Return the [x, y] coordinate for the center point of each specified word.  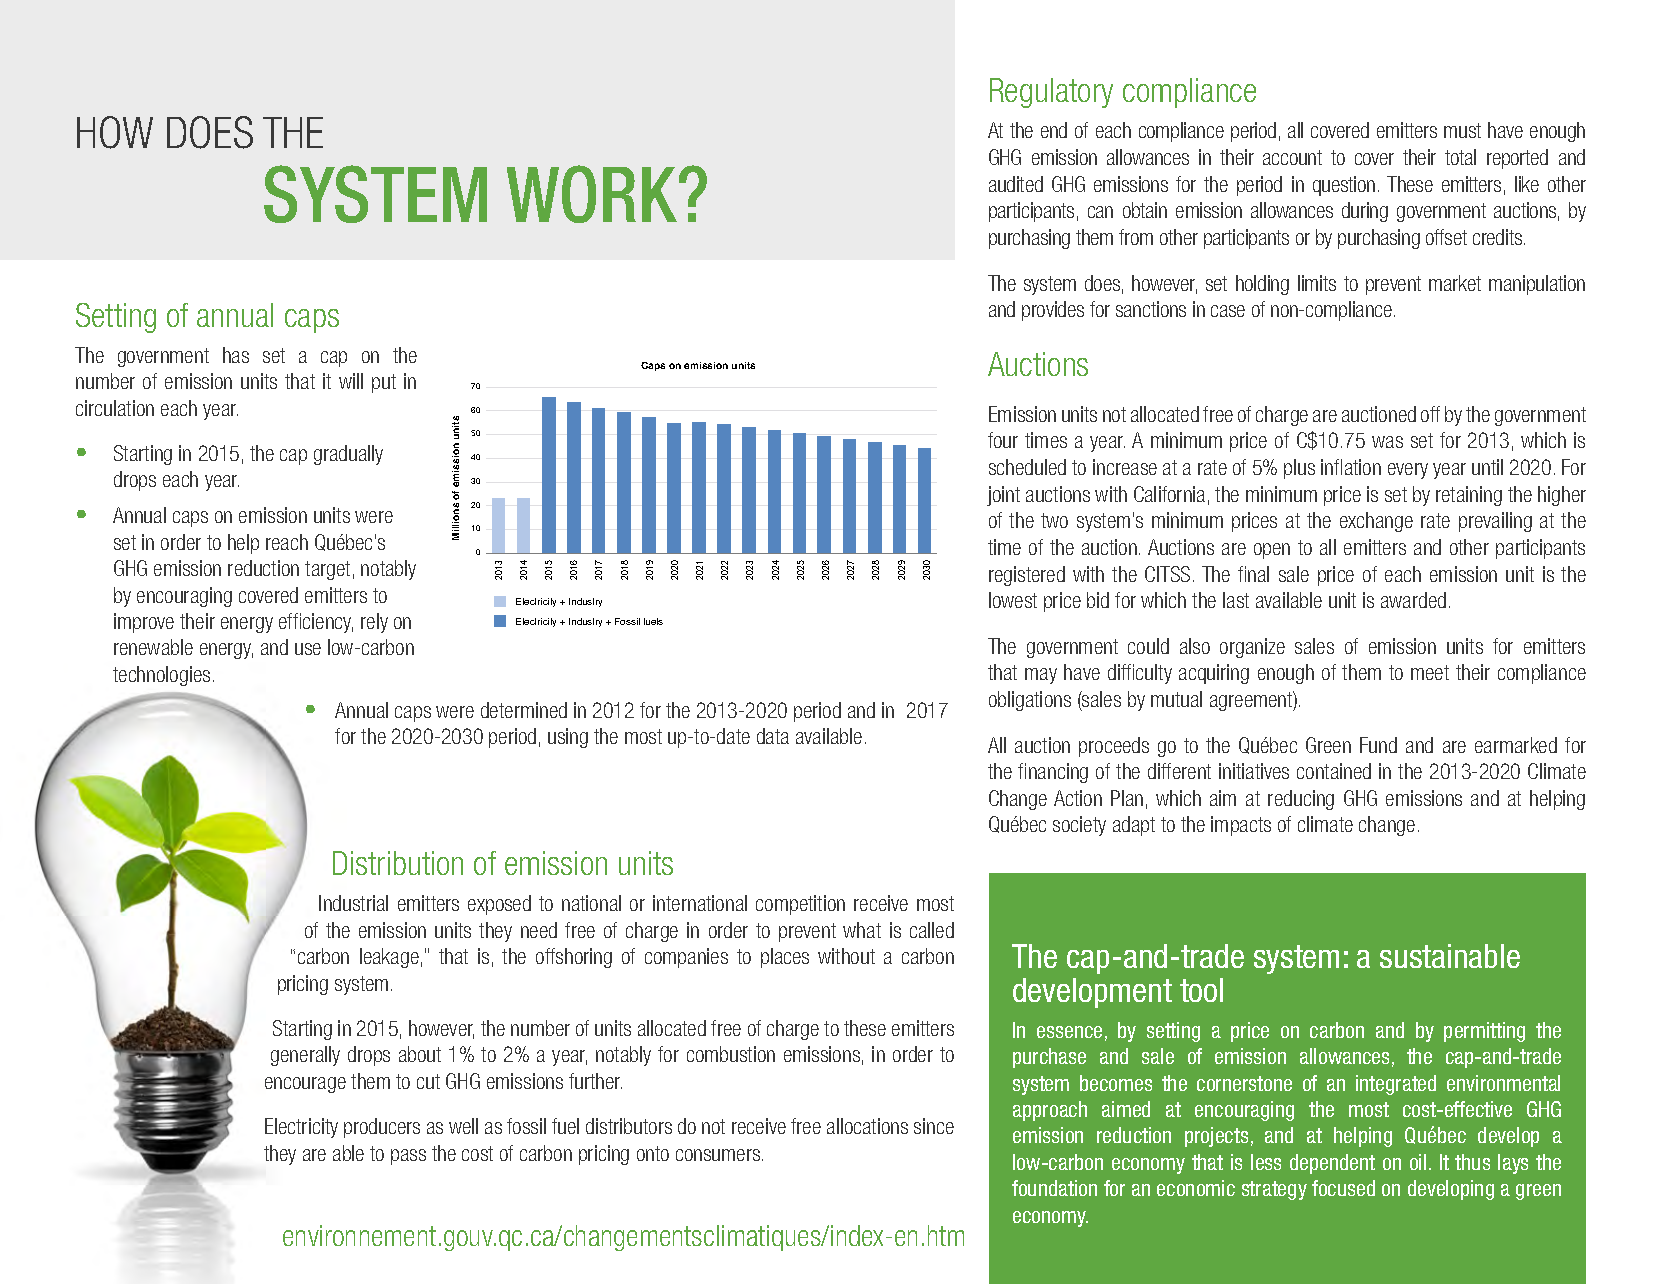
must [1462, 130]
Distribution [398, 863]
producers [382, 1128]
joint [1003, 496]
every [1408, 471]
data [773, 736]
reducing [1301, 800]
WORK [593, 194]
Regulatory [1051, 93]
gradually [348, 455]
